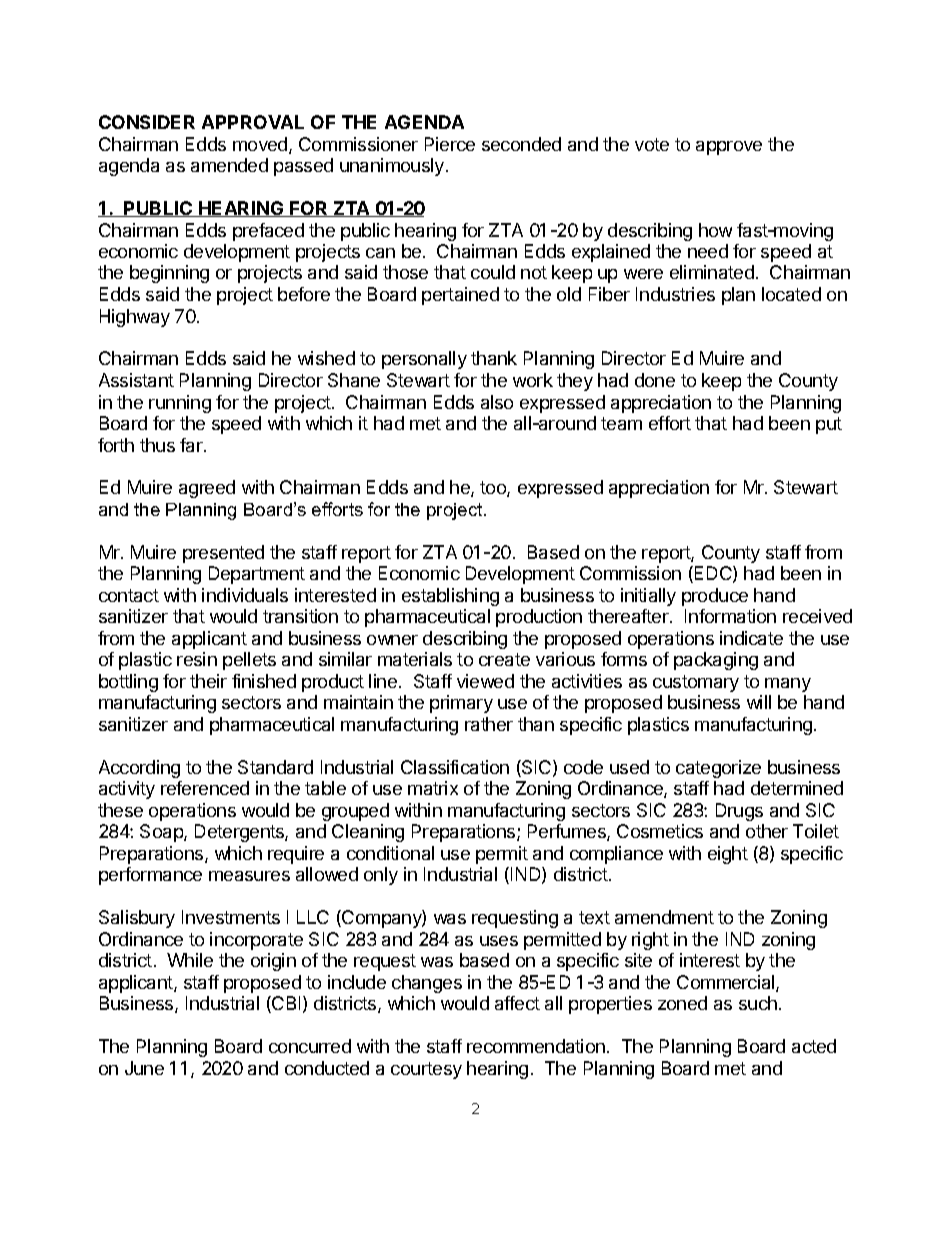 The height and width of the page is (1233, 952). Describe the element at coordinates (758, 1003) in the page. I see `such` at that location.
